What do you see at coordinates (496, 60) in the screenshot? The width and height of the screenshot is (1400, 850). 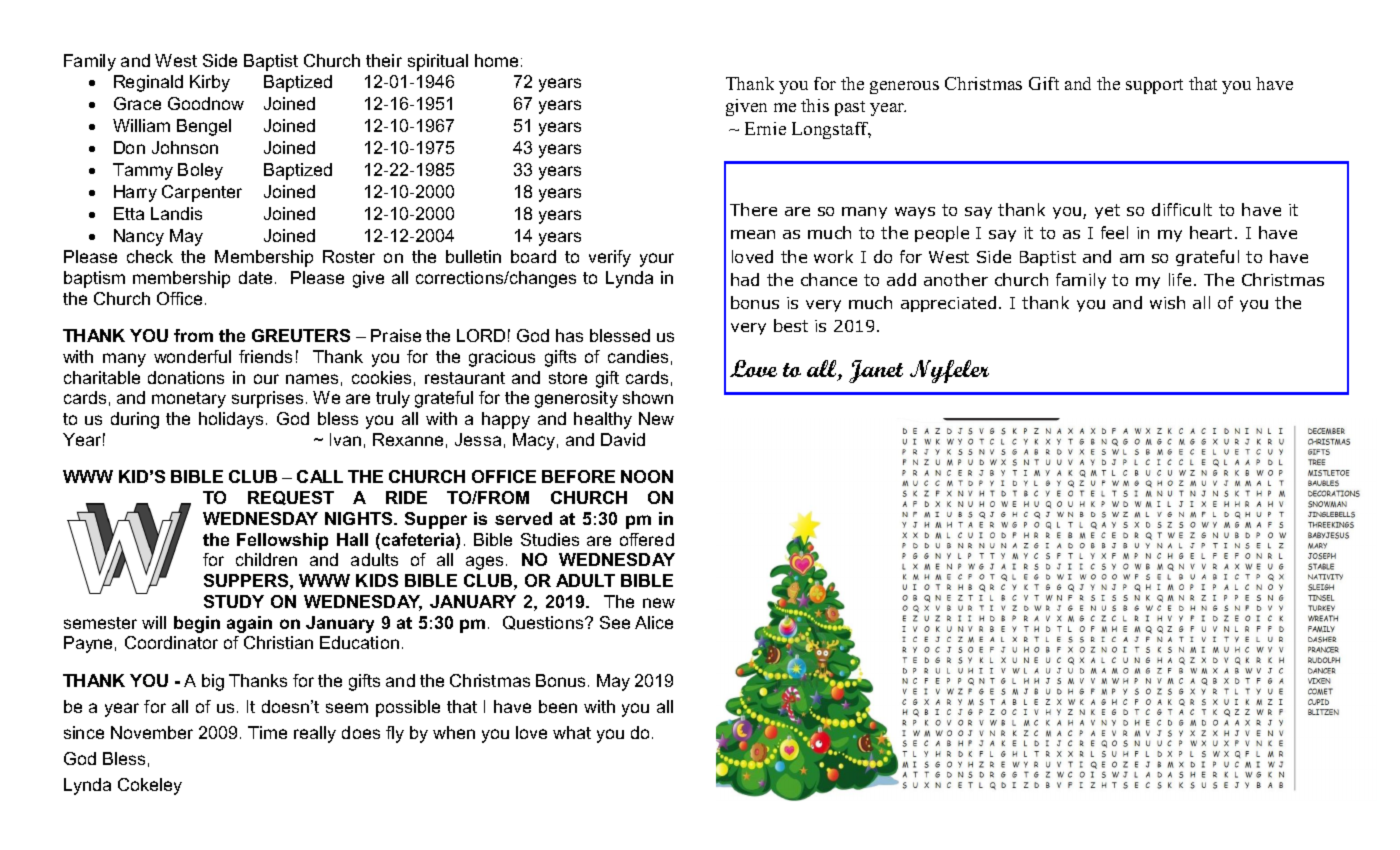 I see `home` at bounding box center [496, 60].
